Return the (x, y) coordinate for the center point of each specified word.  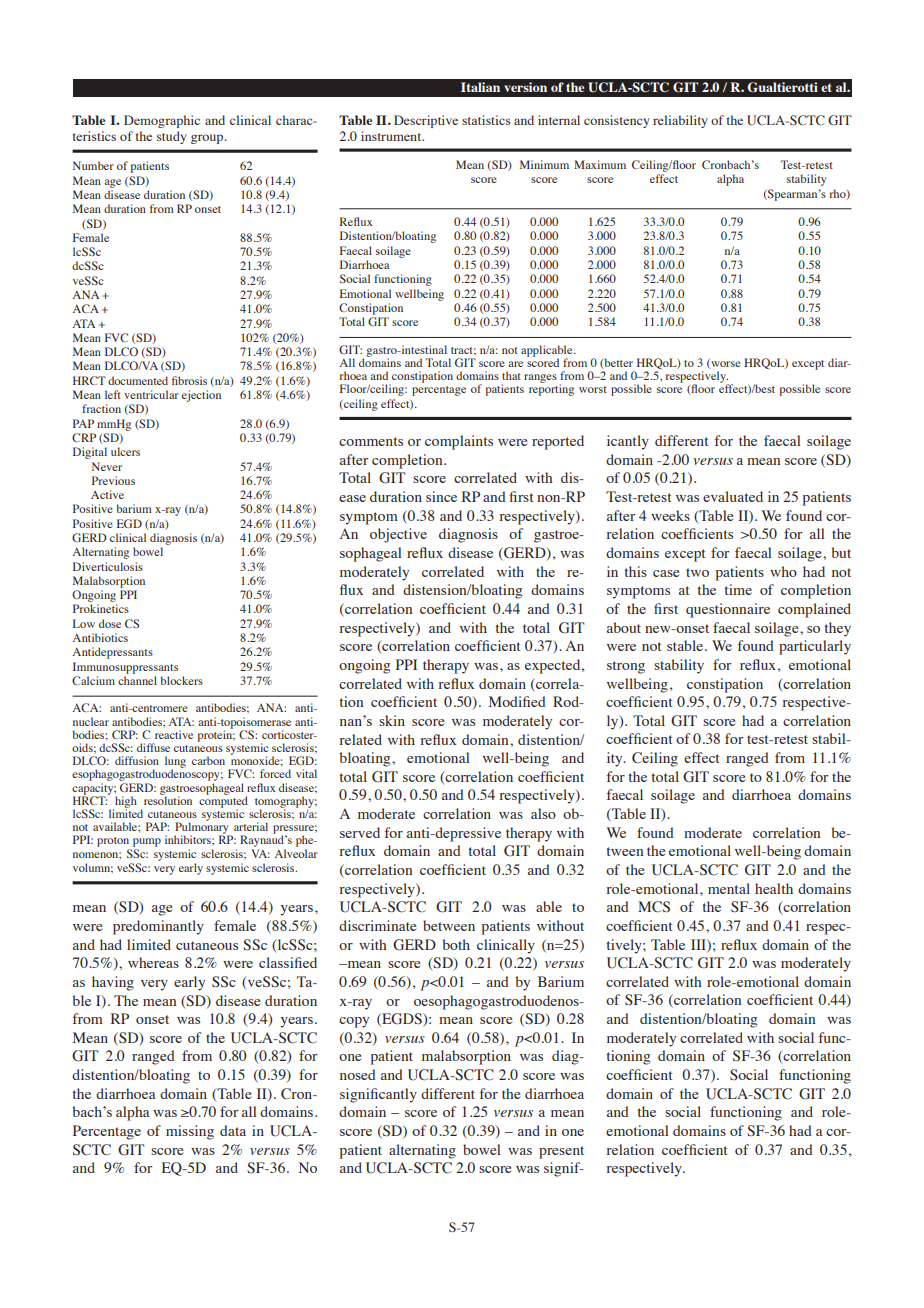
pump (146, 844)
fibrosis (189, 380)
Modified (517, 701)
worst (593, 389)
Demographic (162, 121)
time (738, 589)
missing (190, 1132)
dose (110, 623)
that (511, 375)
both (456, 944)
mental (729, 888)
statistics (486, 120)
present (561, 1152)
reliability (680, 121)
